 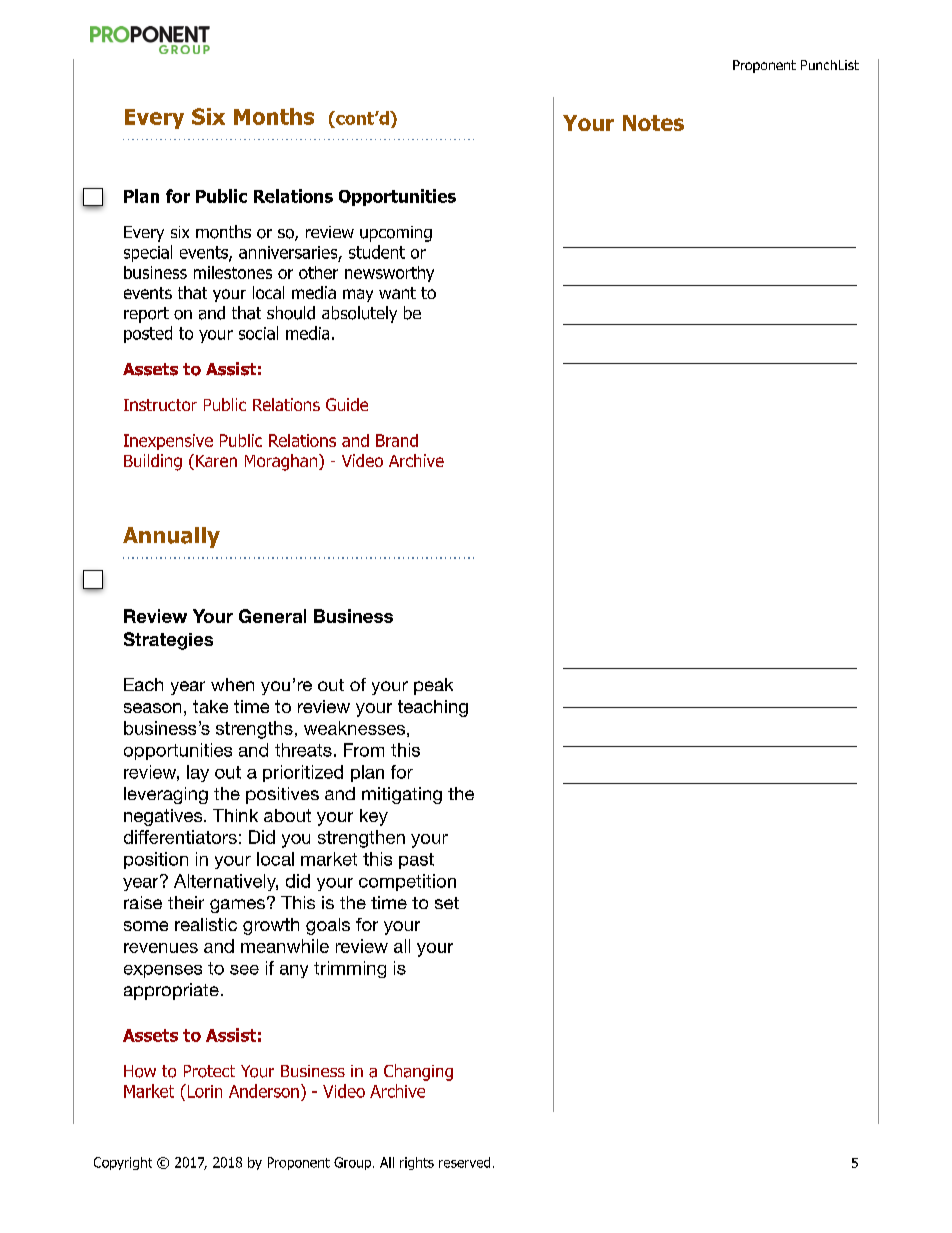 What do you see at coordinates (433, 686) in the image?
I see `peak` at bounding box center [433, 686].
